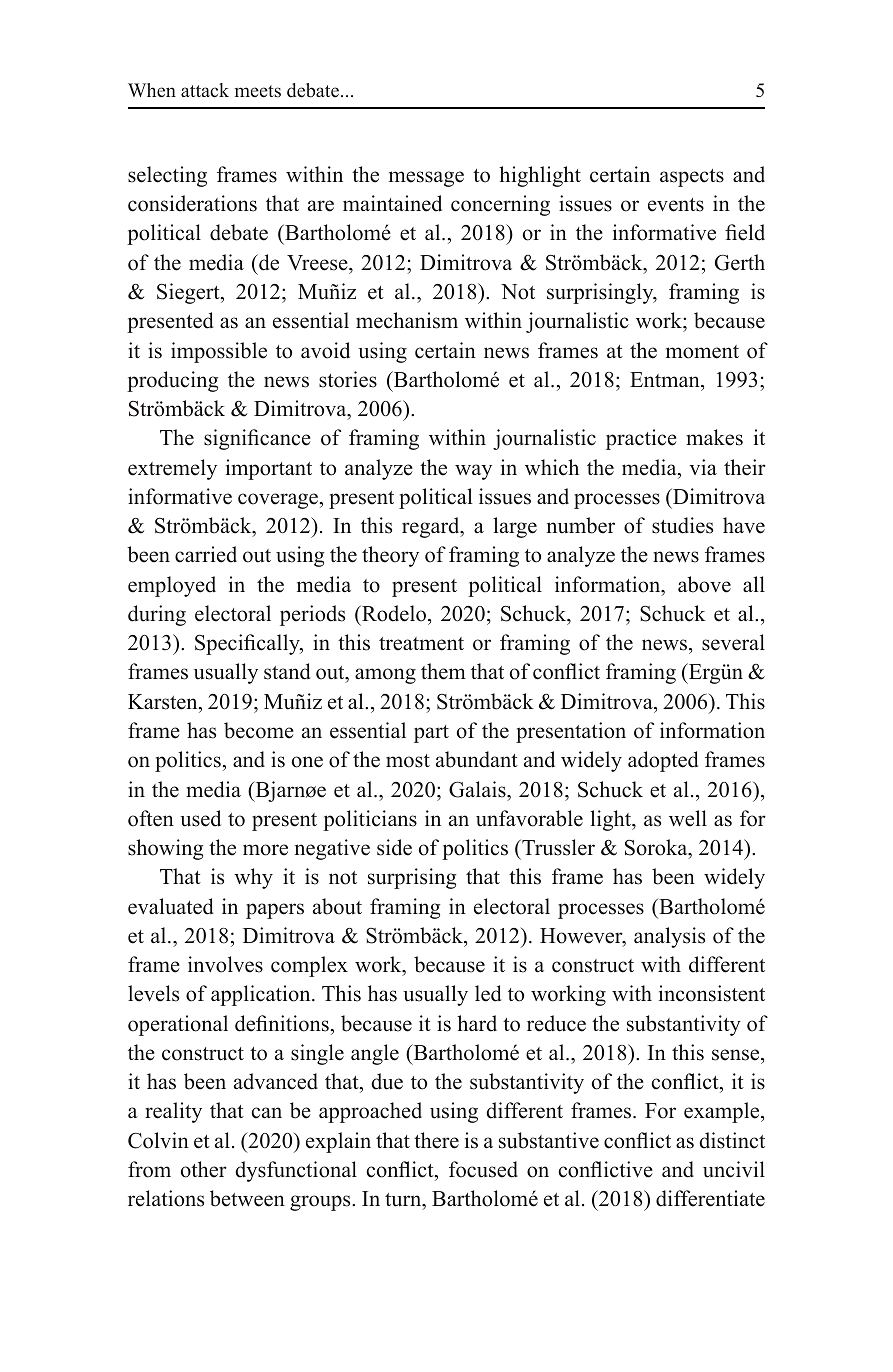  Describe the element at coordinates (421, 644) in the screenshot. I see `treatment` at that location.
